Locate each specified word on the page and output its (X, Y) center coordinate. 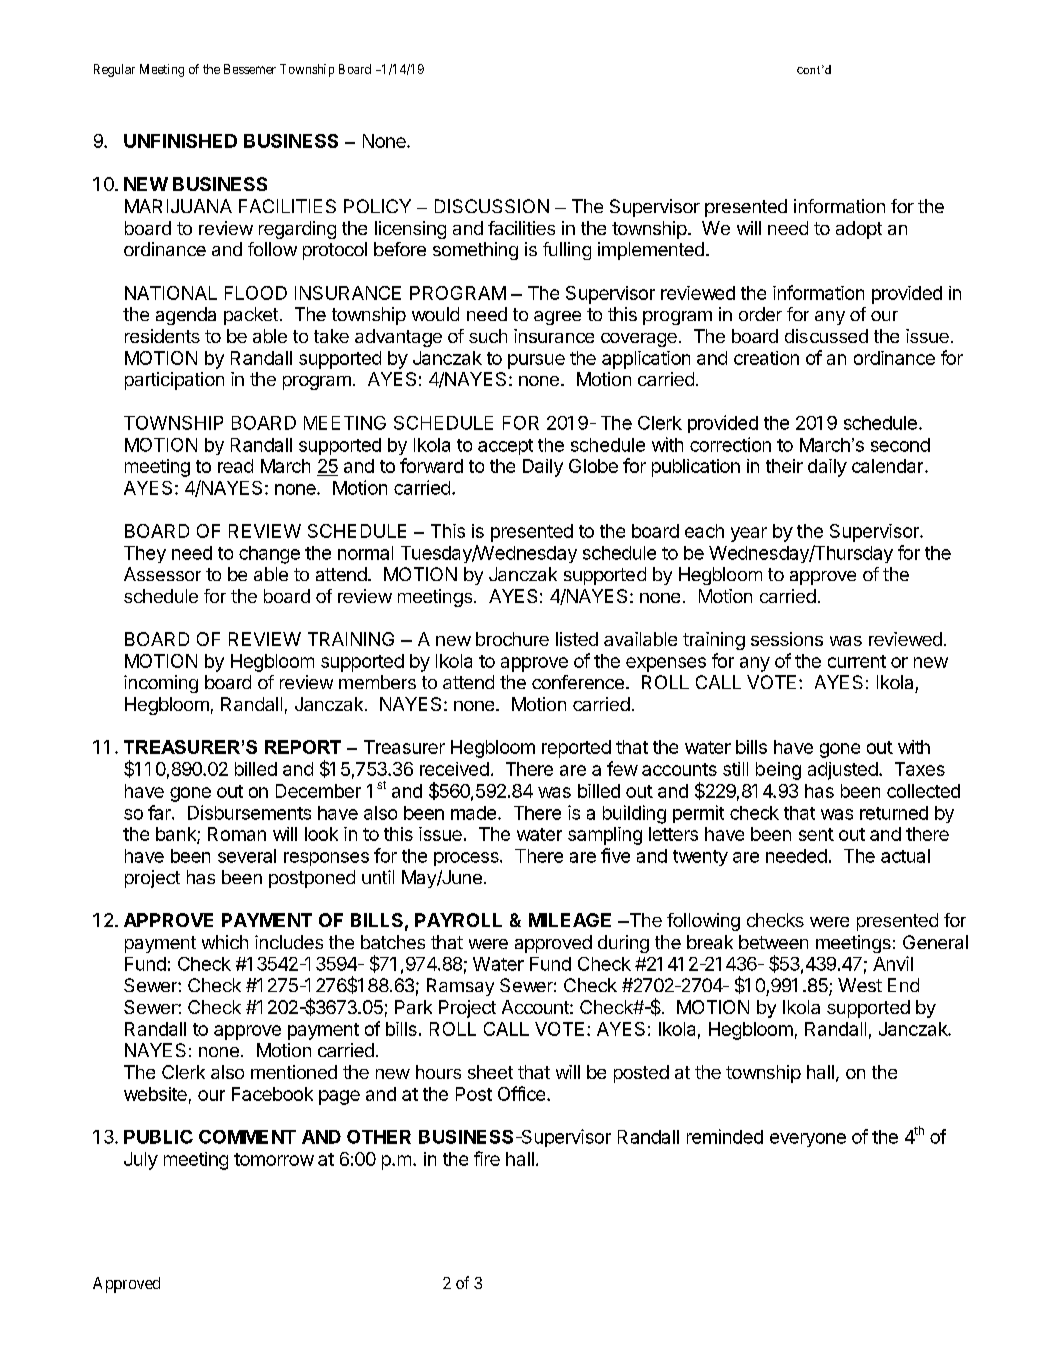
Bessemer (250, 69)
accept (505, 447)
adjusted (843, 771)
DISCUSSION (492, 206)
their (784, 466)
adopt (859, 230)
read (235, 466)
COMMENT (247, 1137)
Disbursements (249, 812)
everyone (808, 1140)
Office (521, 1093)
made (473, 813)
